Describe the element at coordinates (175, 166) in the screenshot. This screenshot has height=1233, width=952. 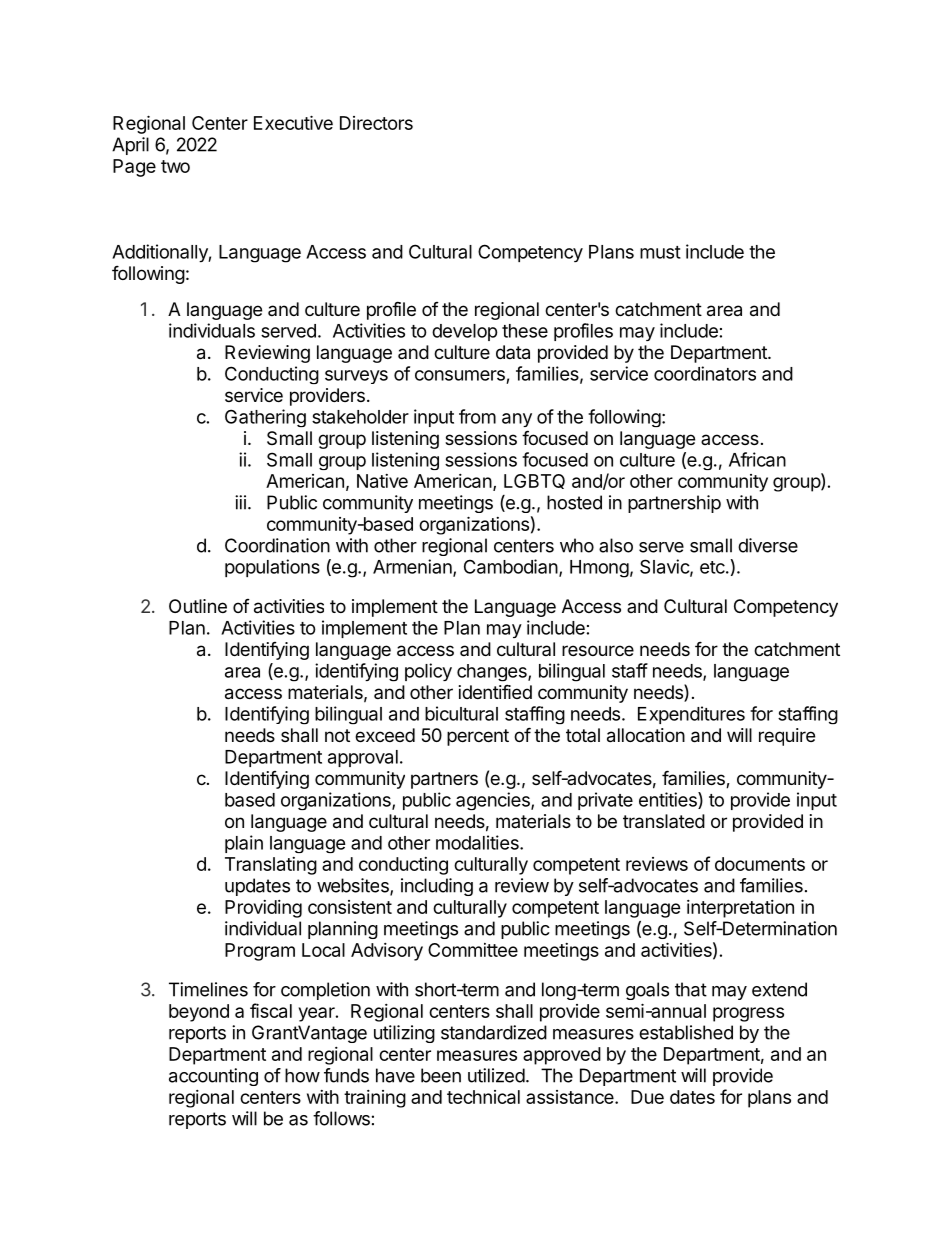
I see `two` at that location.
